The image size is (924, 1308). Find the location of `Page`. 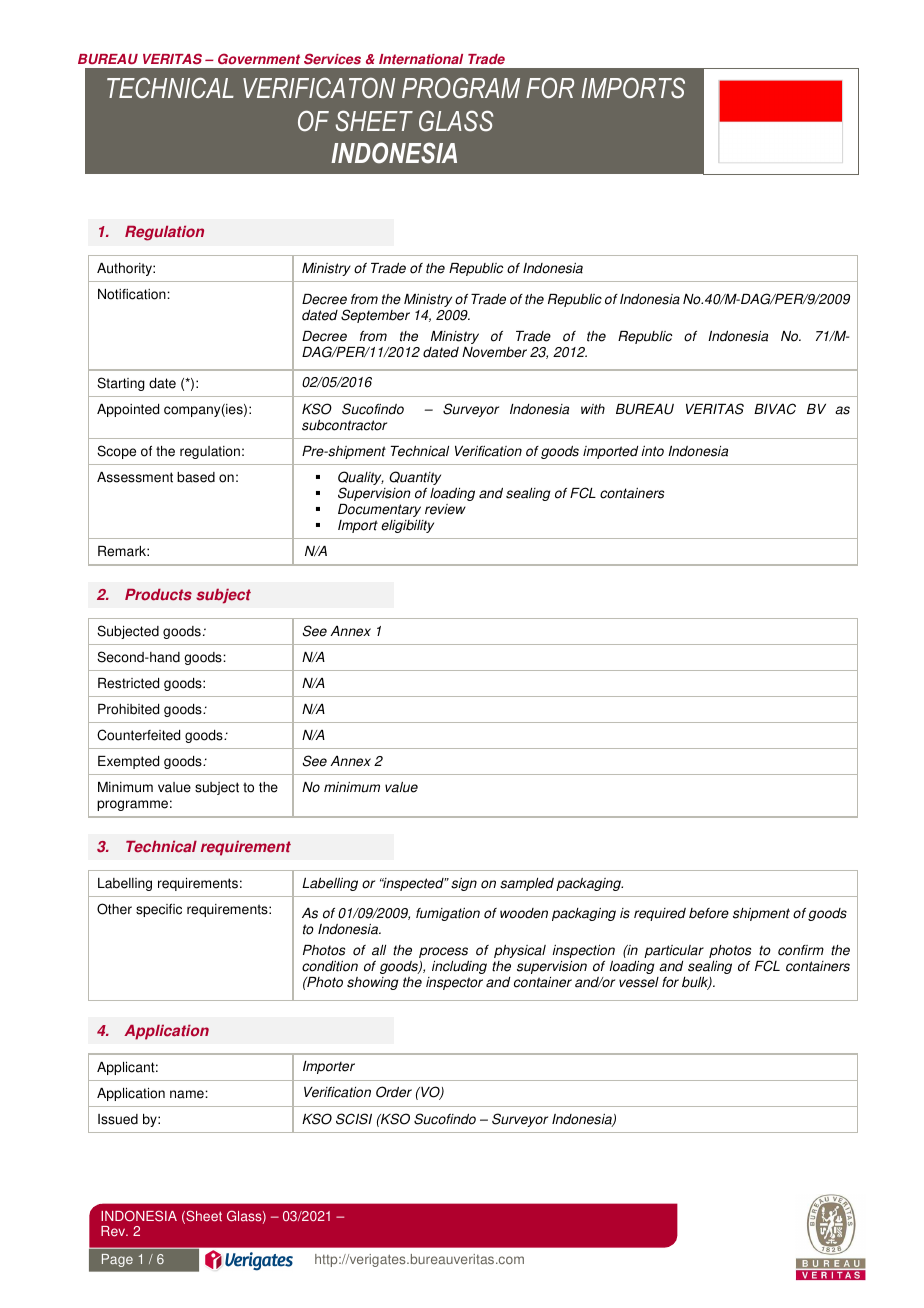

Page is located at coordinates (117, 1260).
